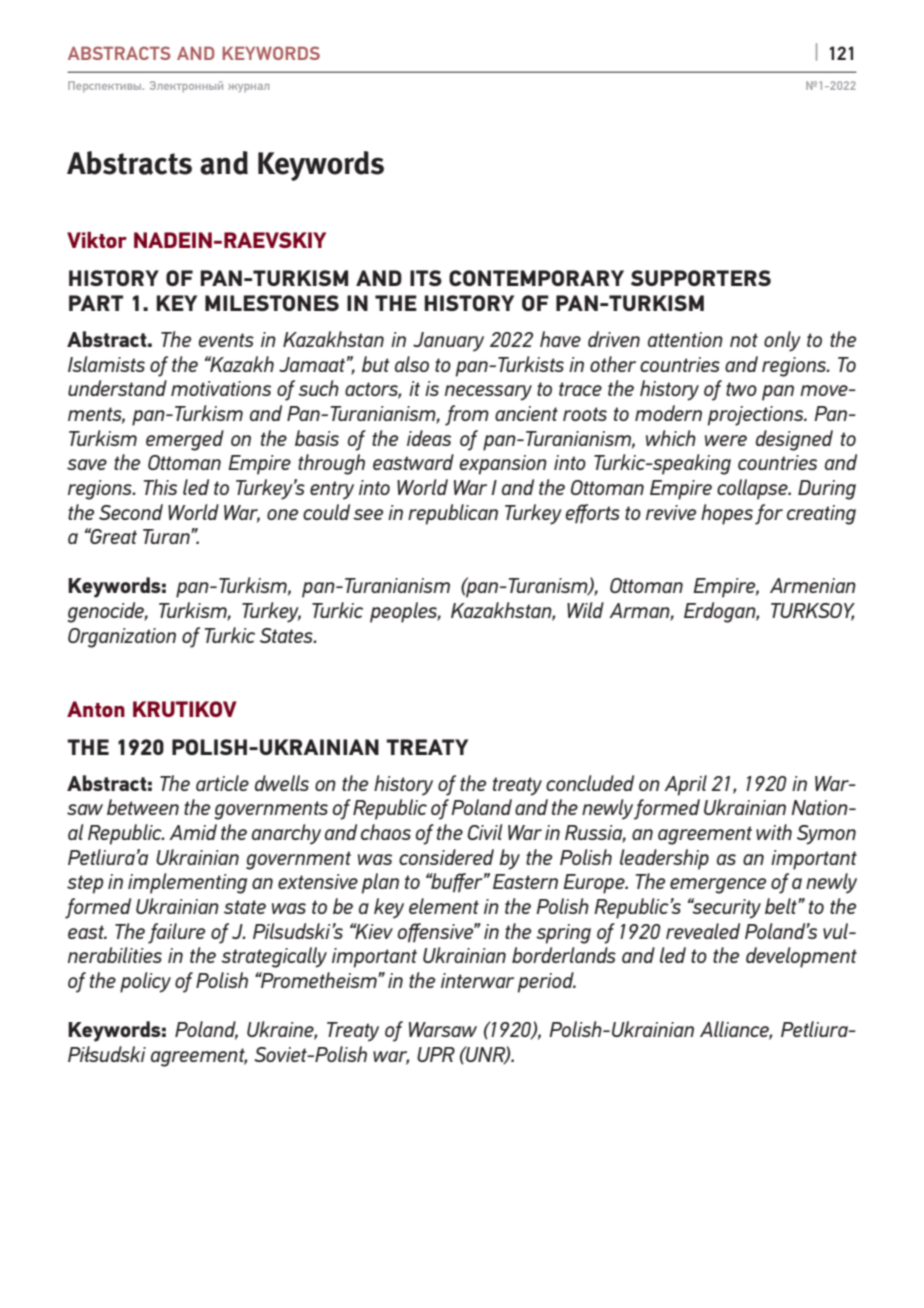 Image resolution: width=924 pixels, height=1308 pixels. Describe the element at coordinates (813, 585) in the document. I see `Armenian` at that location.
